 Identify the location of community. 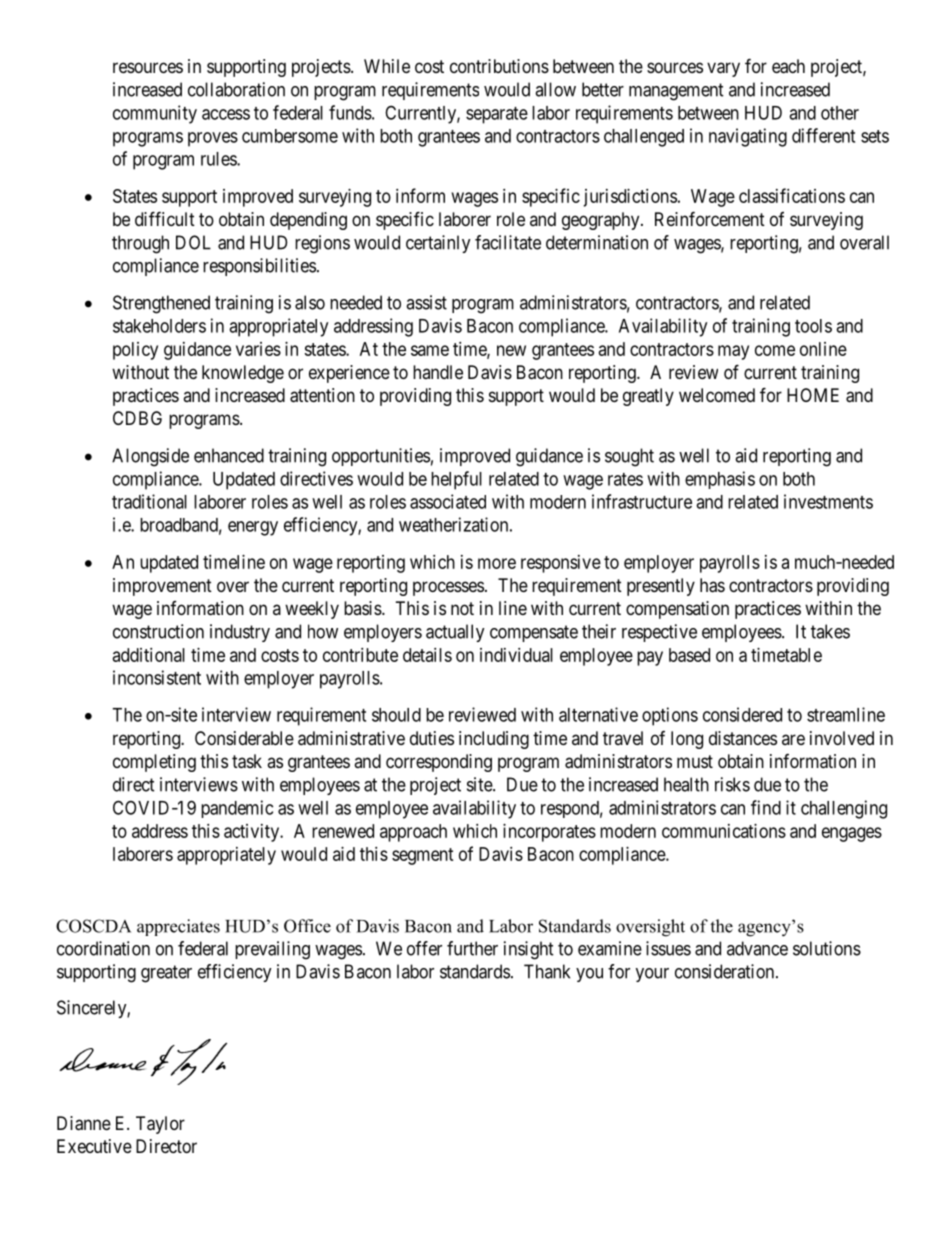
(155, 114).
